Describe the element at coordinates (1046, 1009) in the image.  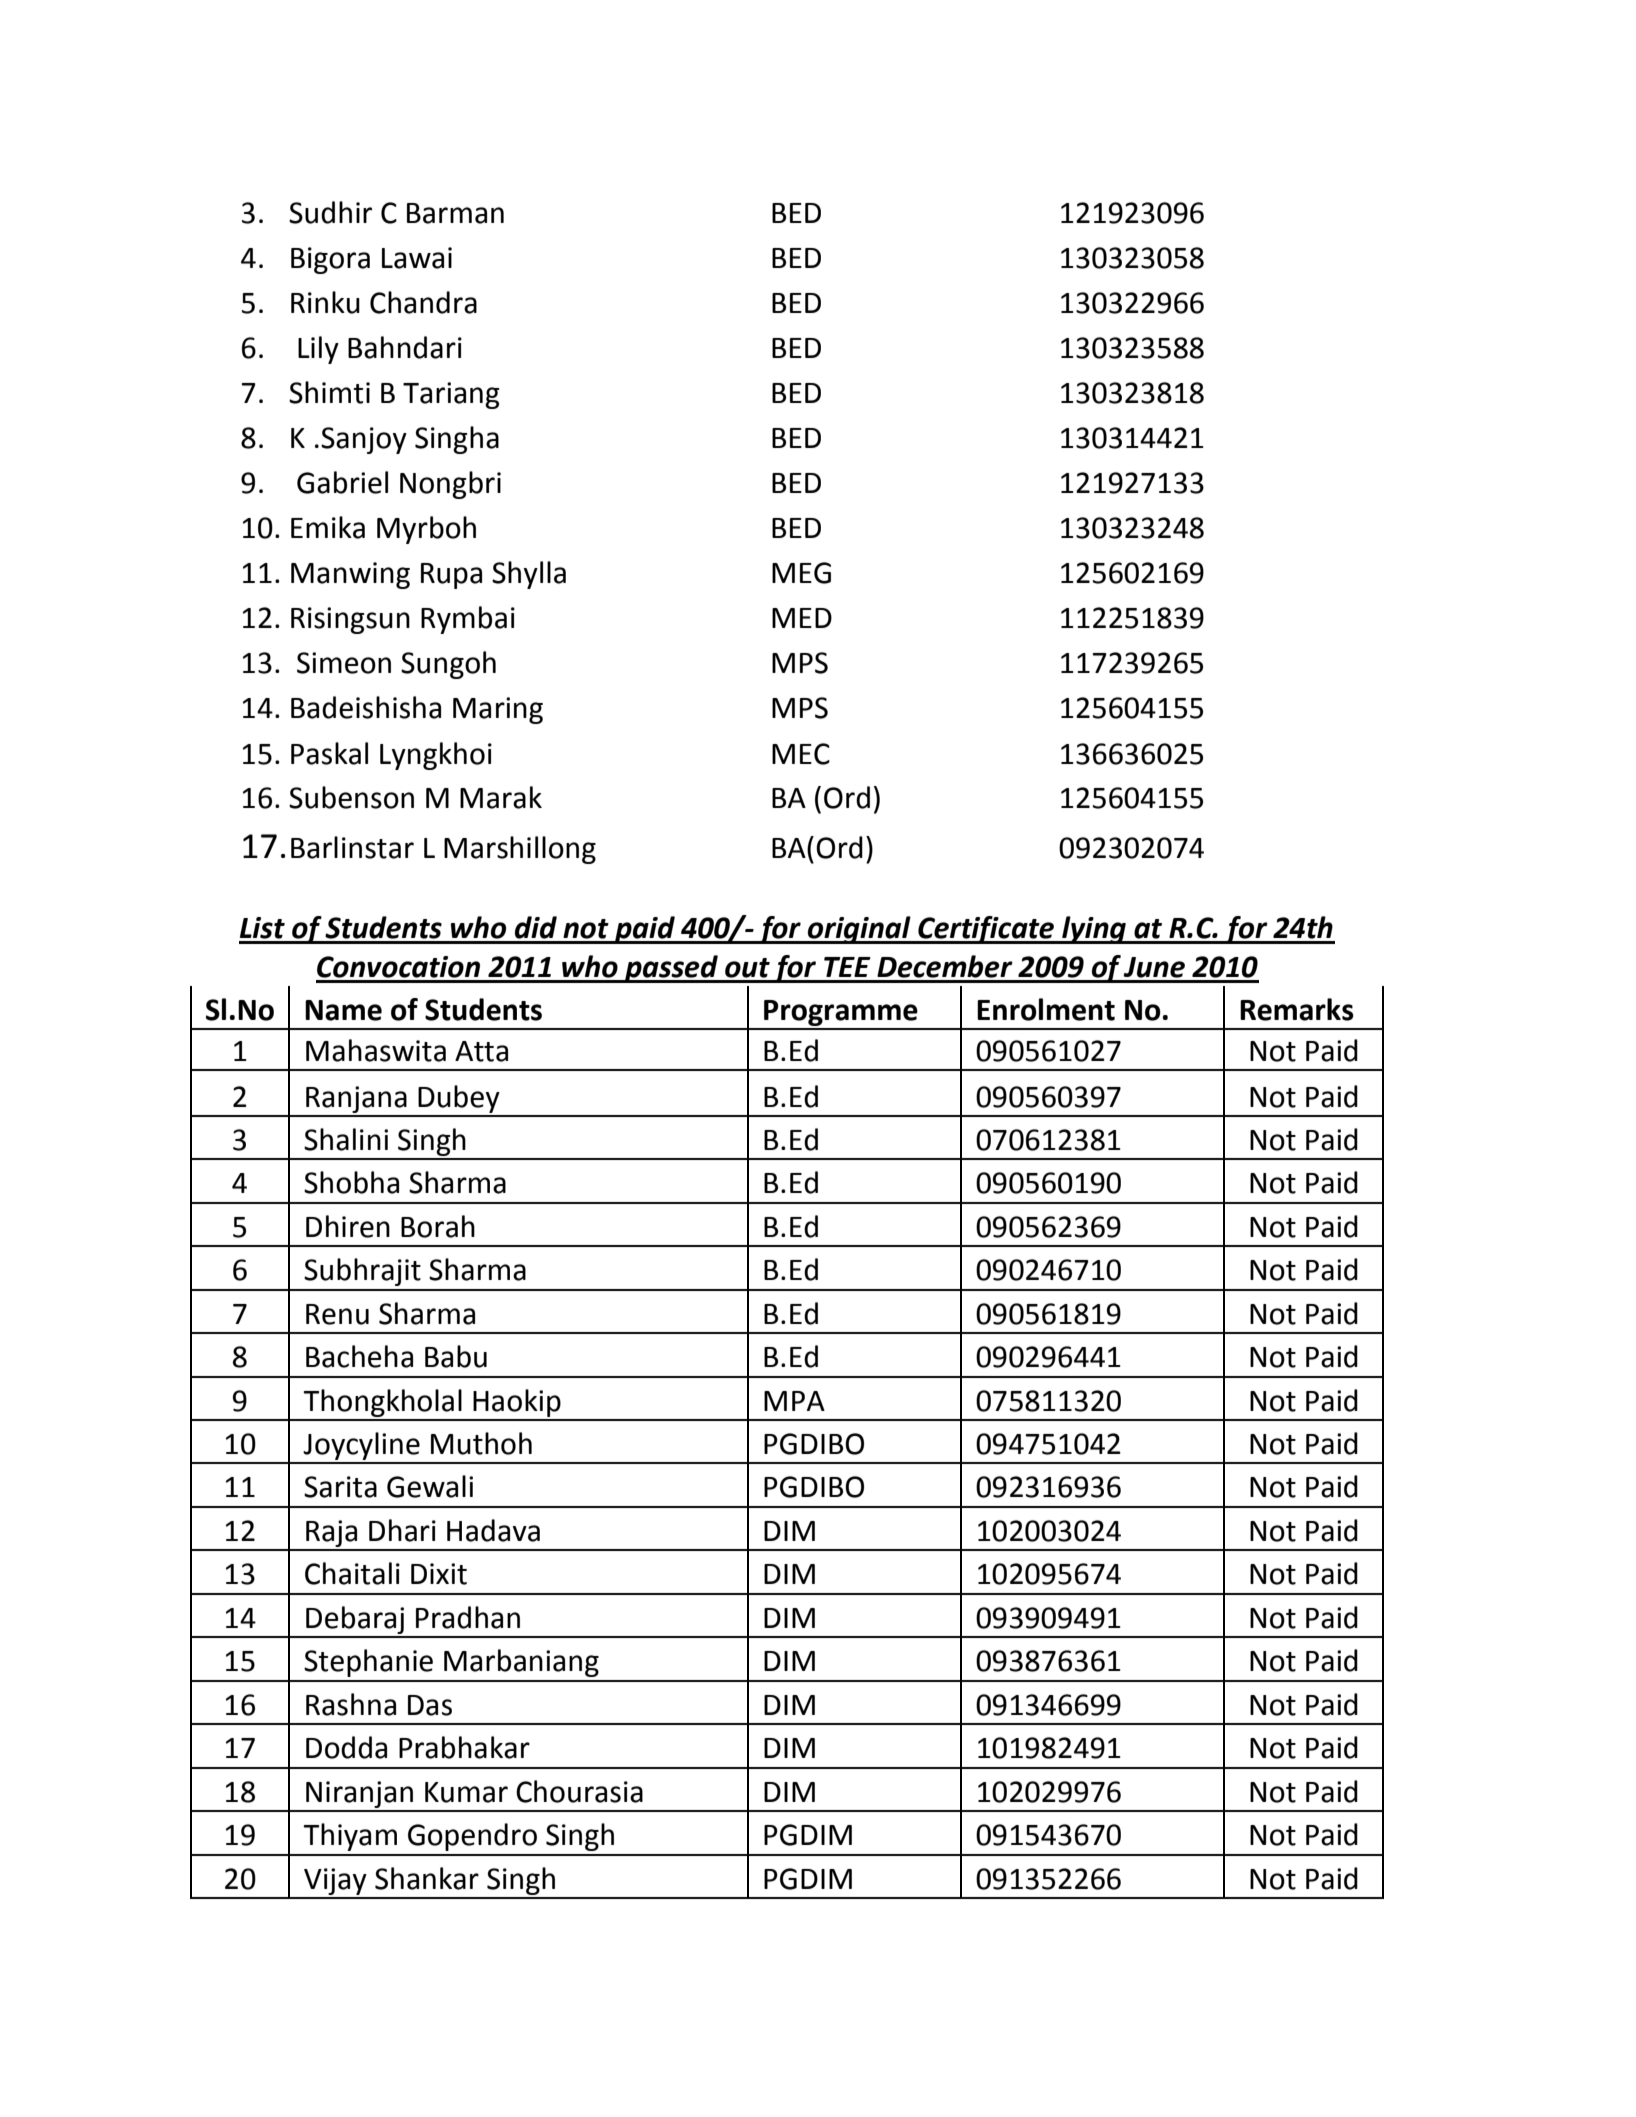
I see `Enrolment` at that location.
